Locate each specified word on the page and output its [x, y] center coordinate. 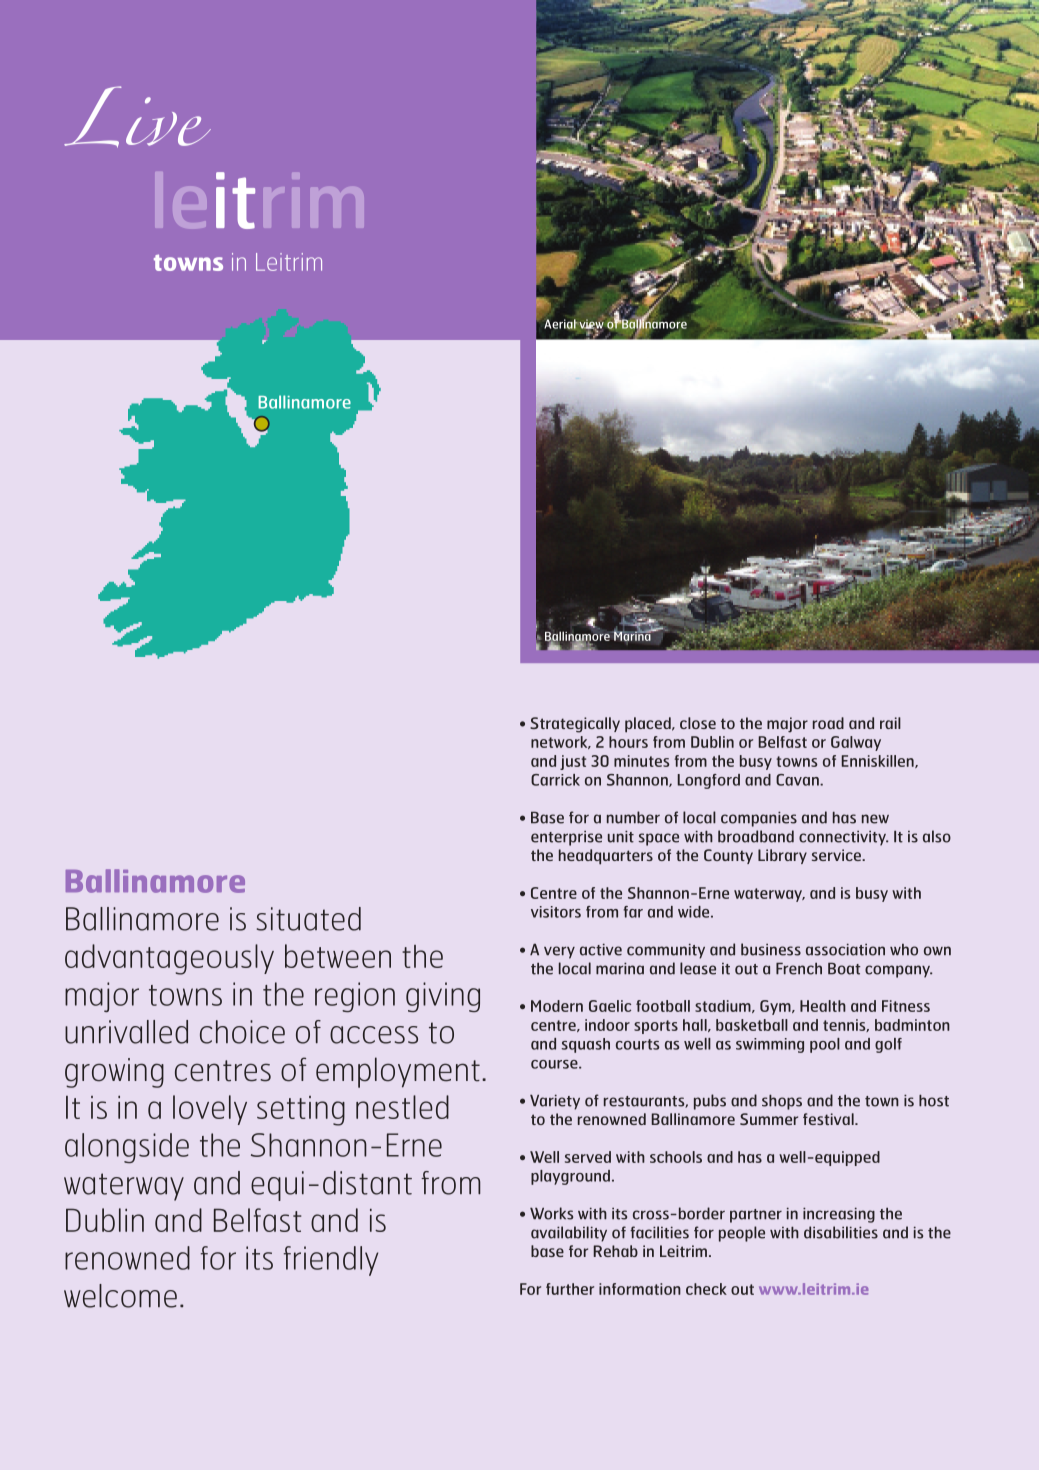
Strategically [575, 725]
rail [890, 723]
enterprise [566, 838]
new [875, 819]
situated [309, 919]
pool [825, 1045]
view [591, 324]
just [573, 762]
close [698, 723]
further [570, 1289]
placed [649, 725]
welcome [120, 1296]
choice [242, 1032]
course [555, 1064]
